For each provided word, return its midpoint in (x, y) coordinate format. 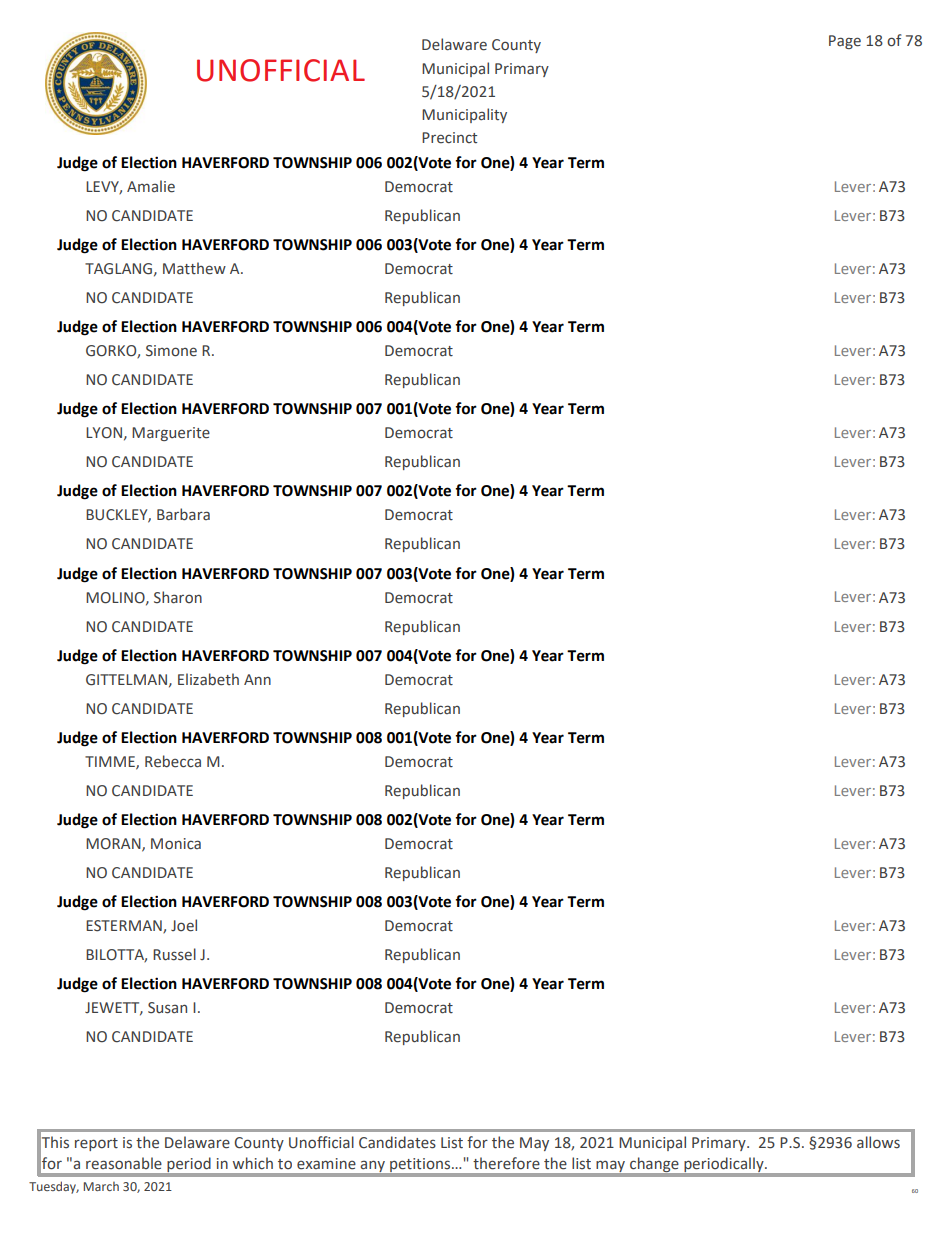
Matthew (194, 268)
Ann (257, 679)
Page (845, 42)
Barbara (183, 514)
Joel (184, 925)
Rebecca (173, 761)
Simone (171, 351)
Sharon (178, 597)
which (253, 1163)
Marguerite (171, 434)
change (654, 1165)
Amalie (151, 186)
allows (878, 1142)
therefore (506, 1163)
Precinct (449, 138)
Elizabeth (208, 679)
